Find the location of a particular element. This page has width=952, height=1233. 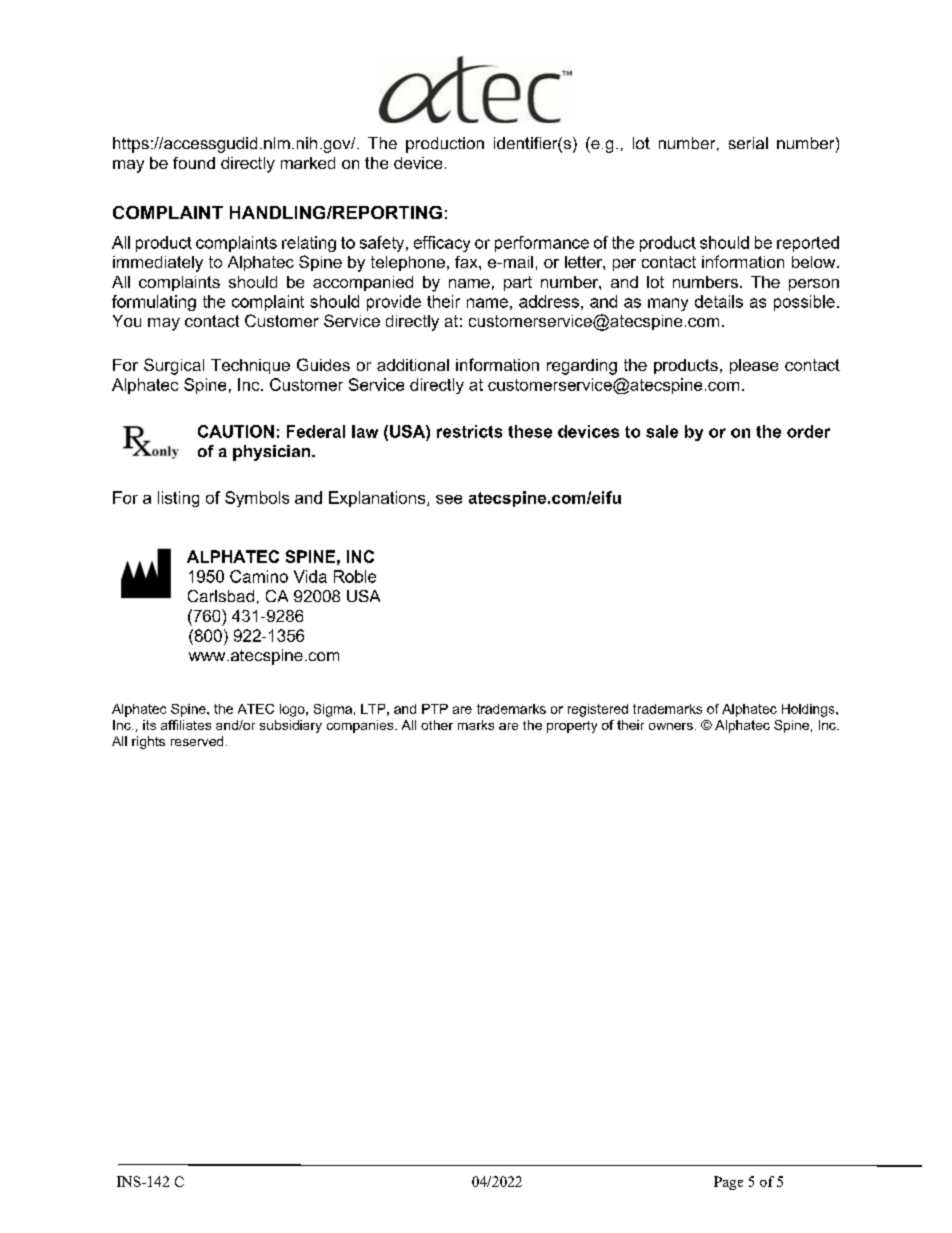

owners is located at coordinates (671, 726).
